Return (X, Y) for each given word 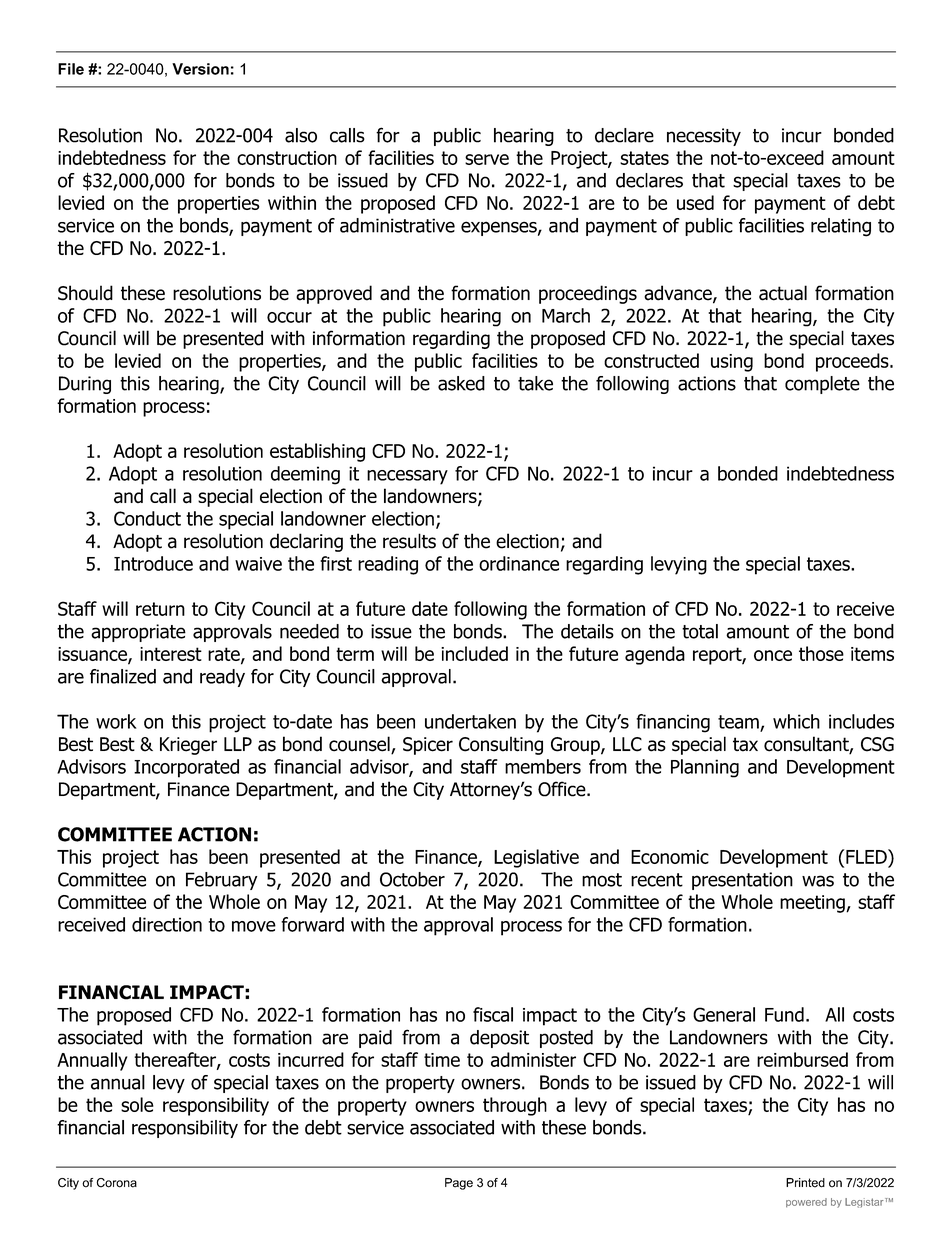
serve (487, 159)
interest (171, 654)
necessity (704, 137)
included (474, 653)
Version (200, 69)
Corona (117, 1183)
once (773, 655)
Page (459, 1184)
